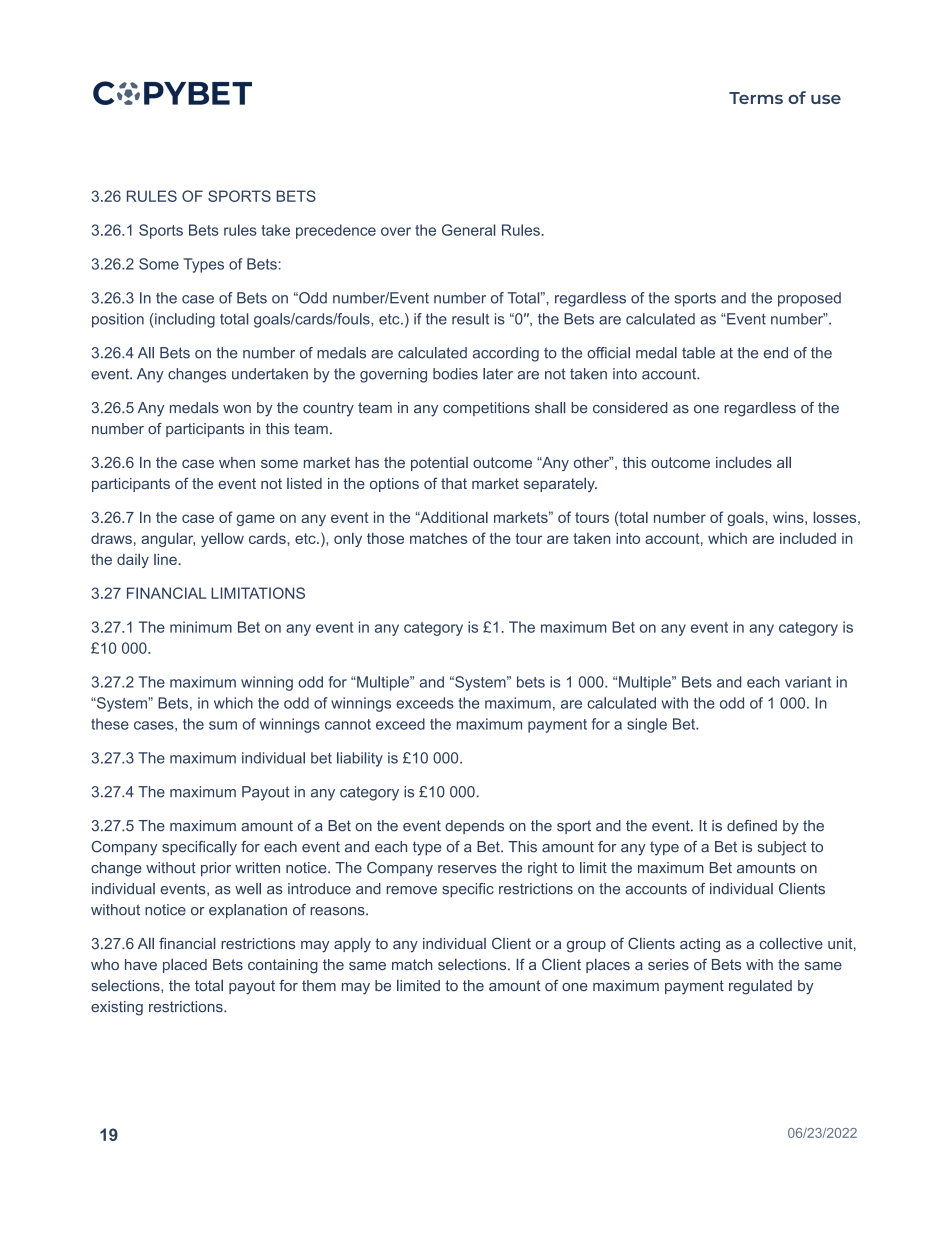 The width and height of the document is (952, 1233). What do you see at coordinates (756, 98) in the document?
I see `Terms` at bounding box center [756, 98].
